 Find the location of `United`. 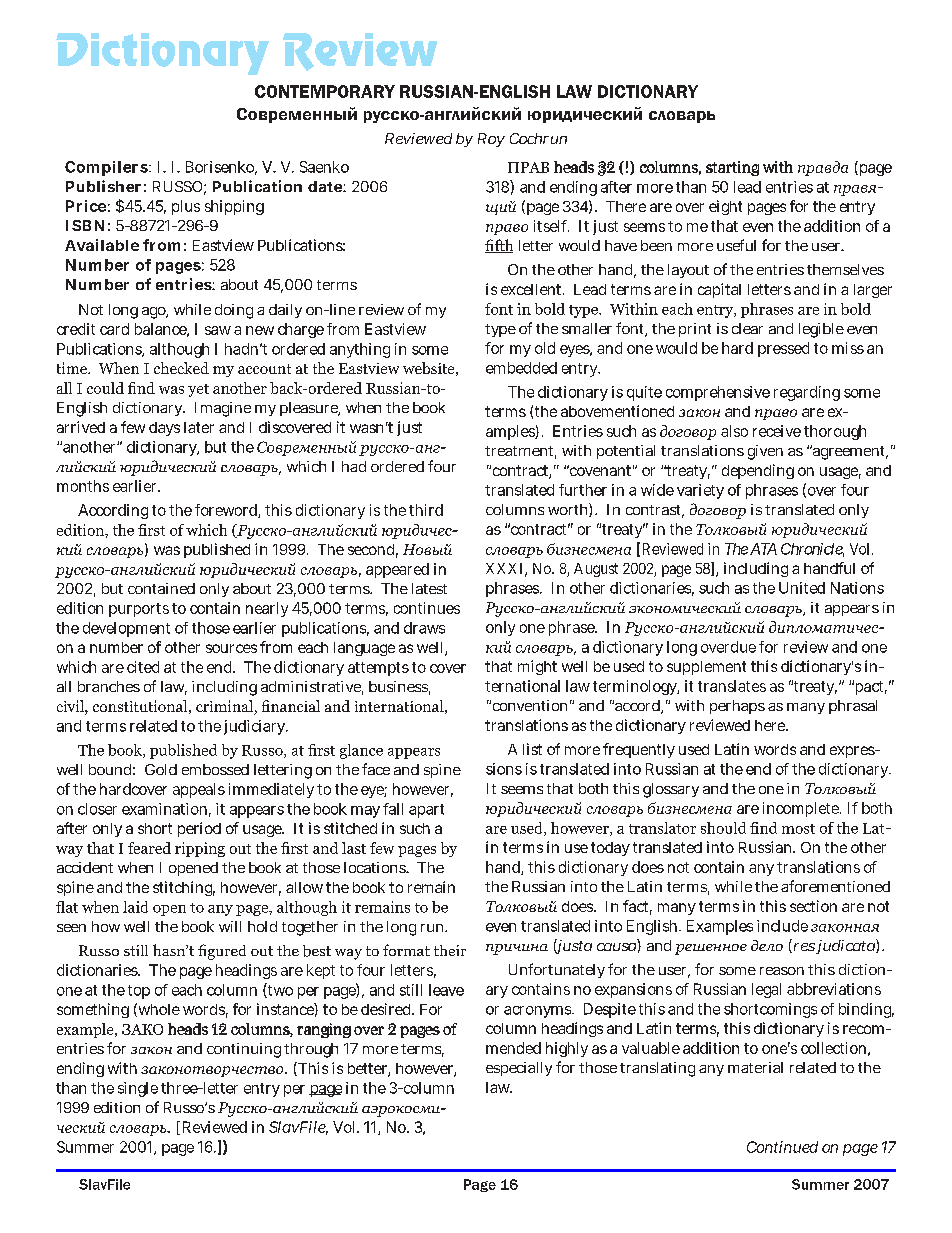

United is located at coordinates (802, 588).
